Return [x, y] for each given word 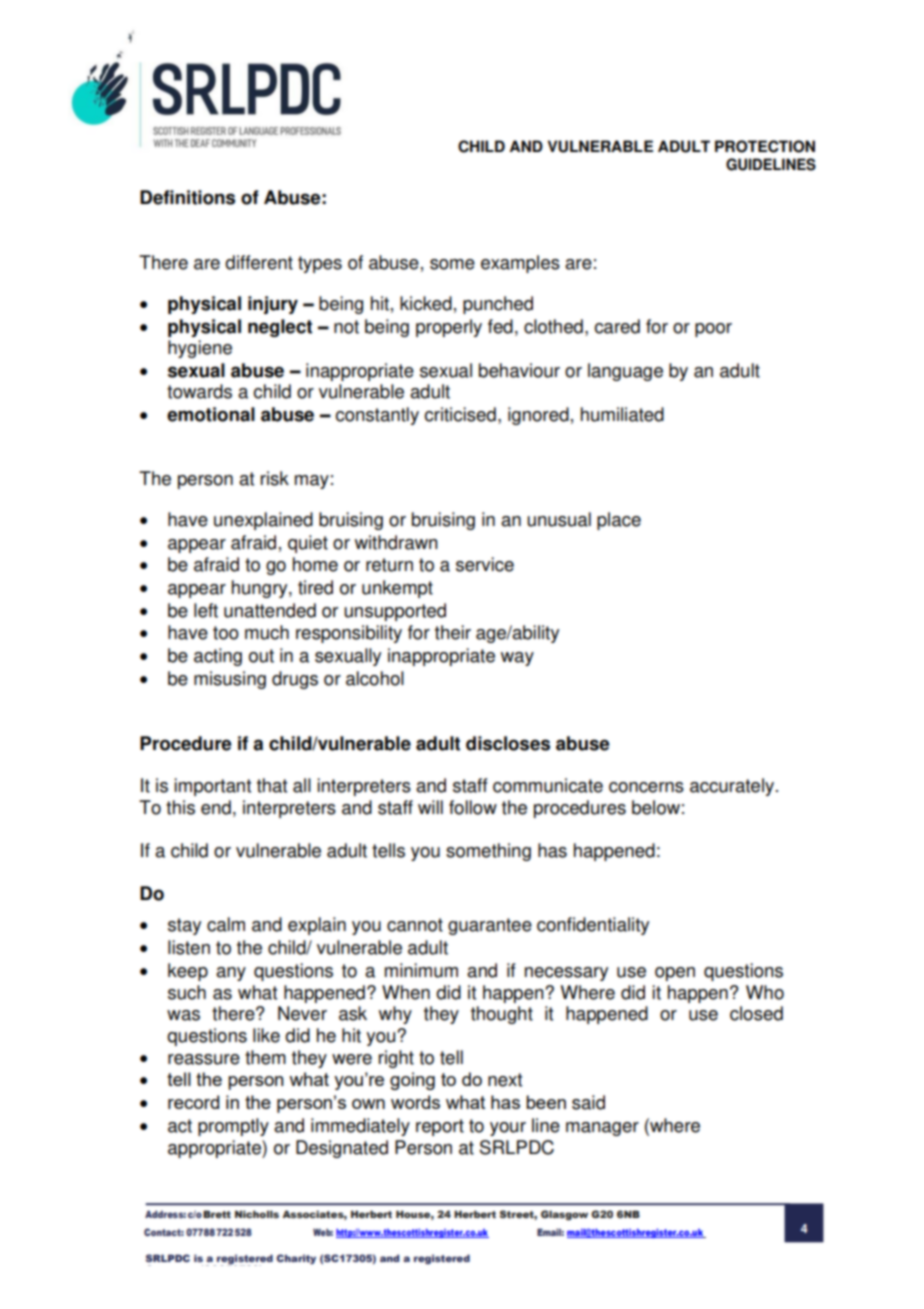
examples [520, 264]
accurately [733, 787]
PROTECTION [765, 146]
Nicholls [257, 1214]
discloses [508, 743]
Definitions [187, 197]
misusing [230, 680]
